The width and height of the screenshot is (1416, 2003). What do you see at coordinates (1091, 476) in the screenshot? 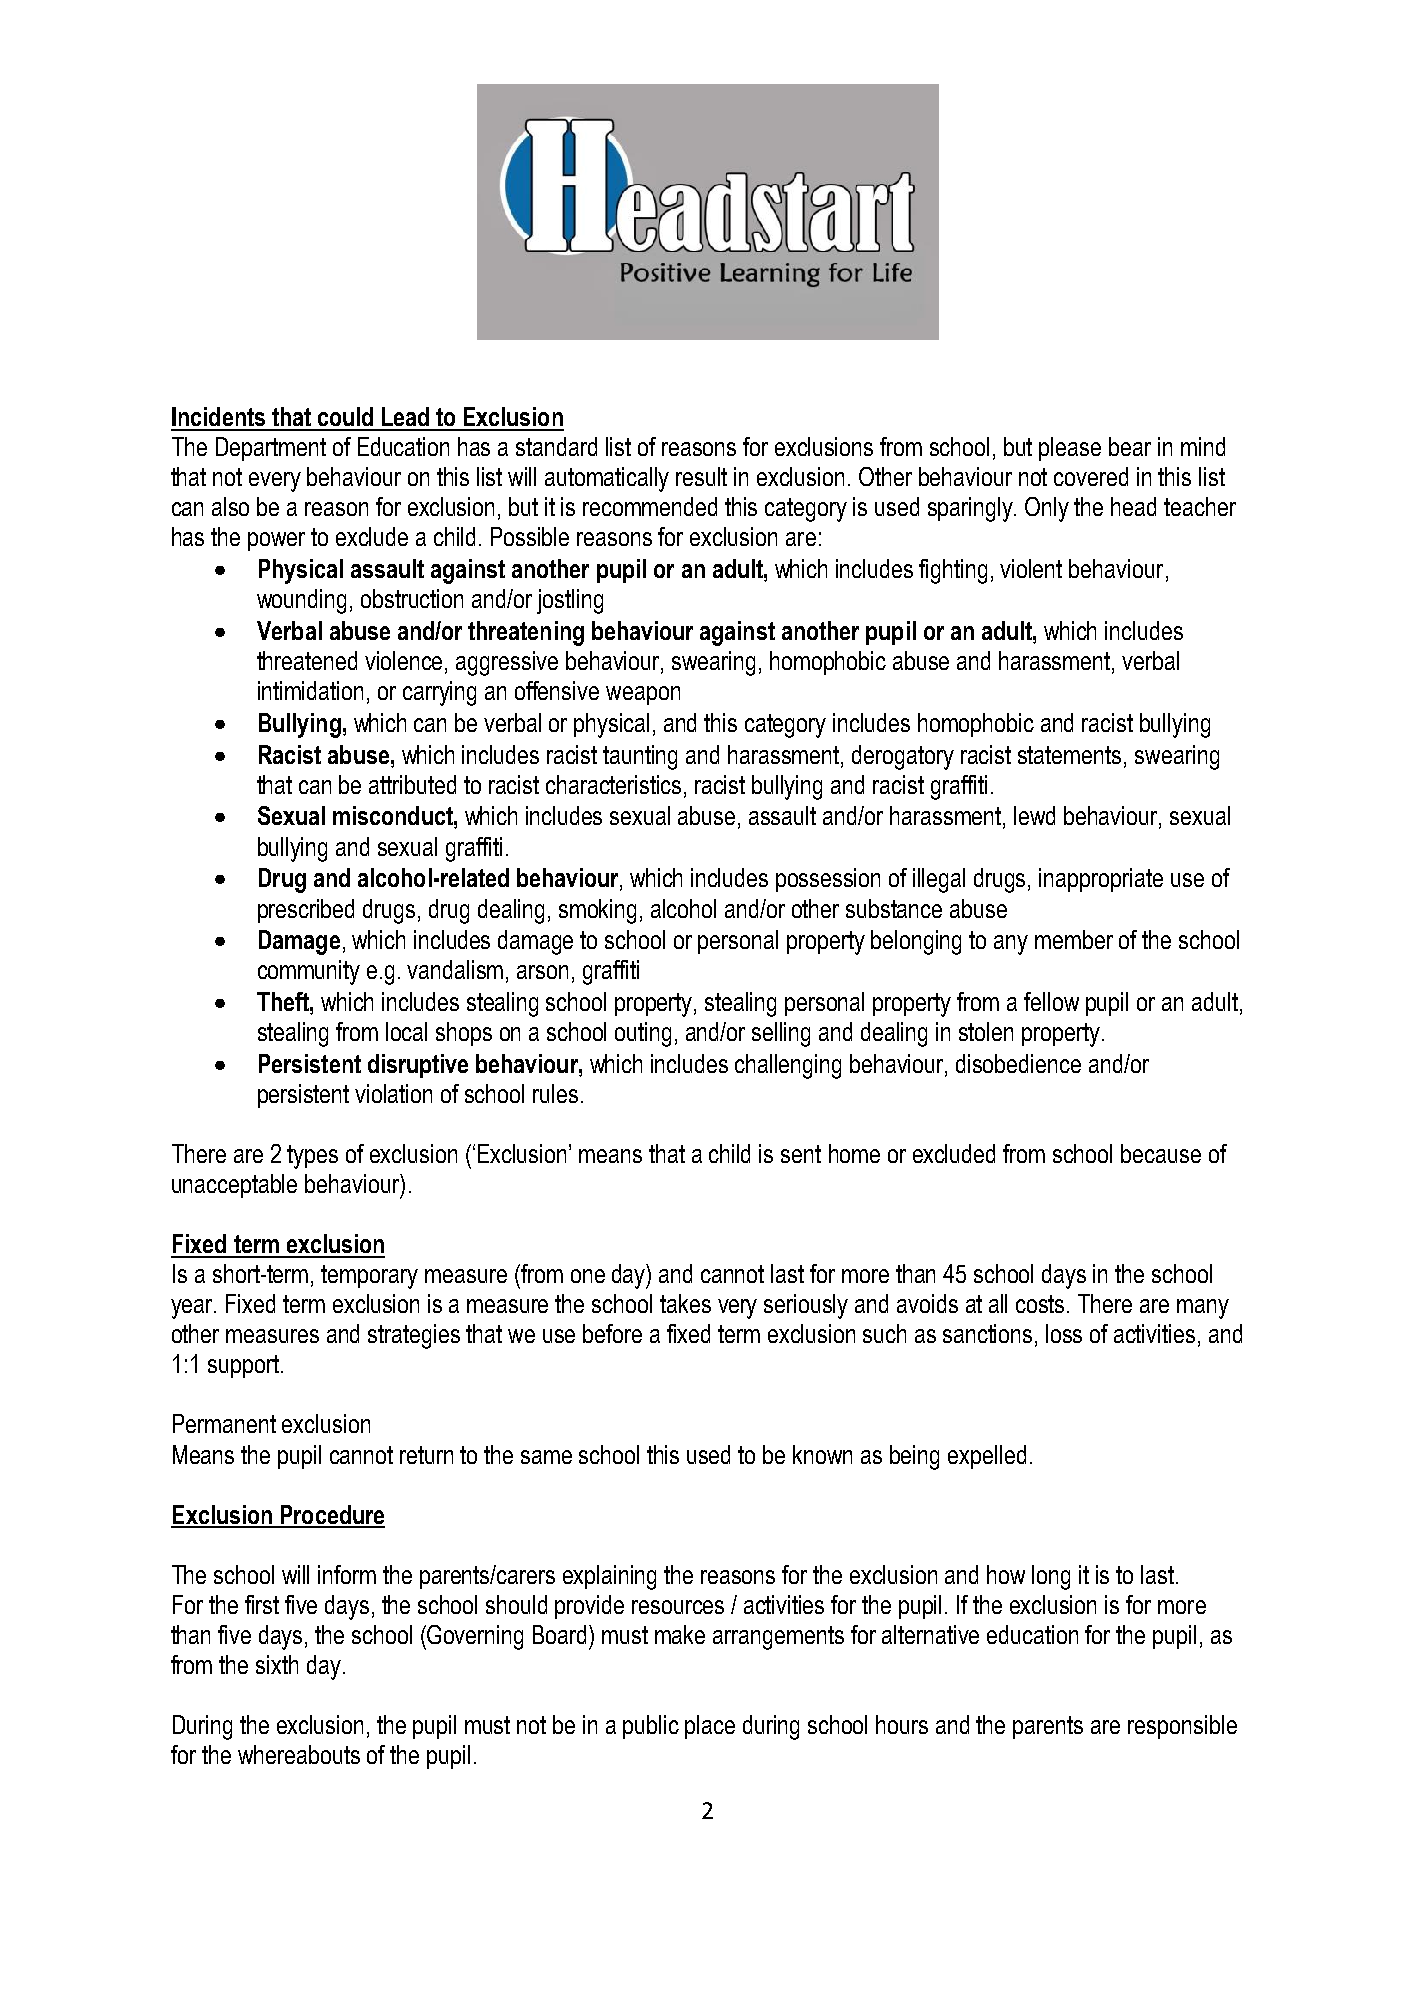
I see `covered` at bounding box center [1091, 476].
